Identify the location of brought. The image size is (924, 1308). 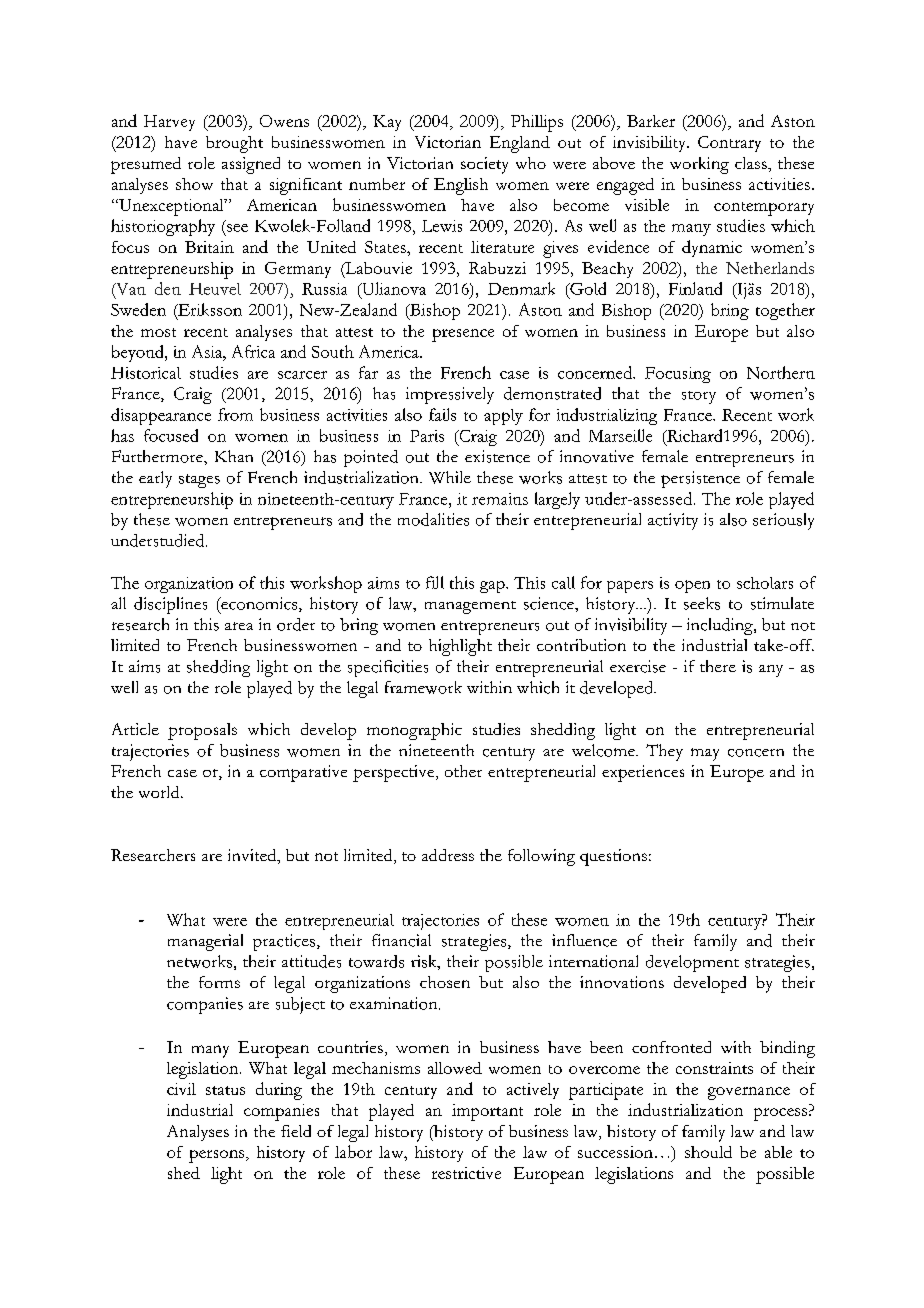
(234, 144).
